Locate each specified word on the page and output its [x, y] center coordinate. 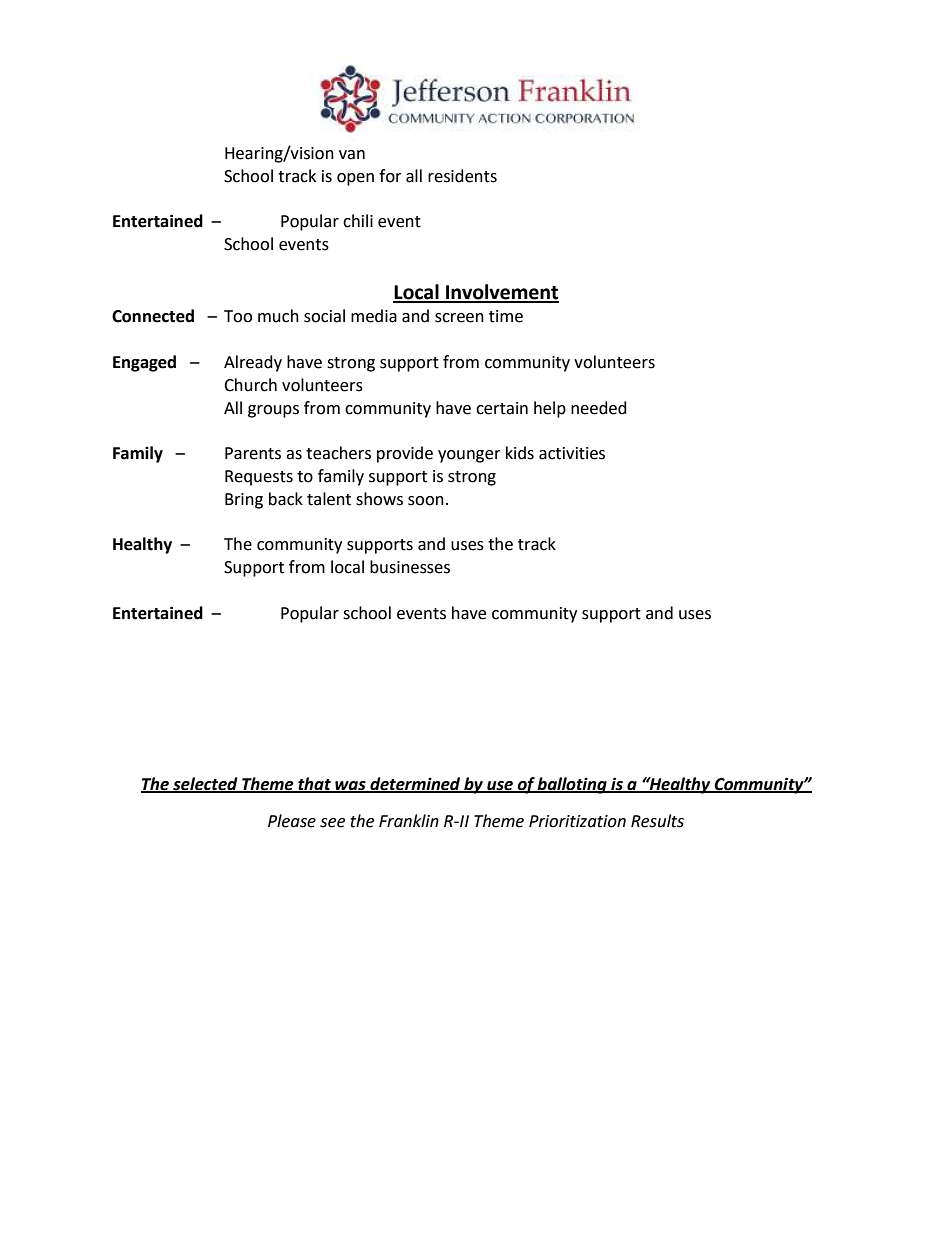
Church [250, 385]
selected [205, 784]
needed [599, 408]
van [352, 155]
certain [502, 408]
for [390, 176]
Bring [244, 501]
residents [462, 176]
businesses [410, 567]
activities [572, 453]
